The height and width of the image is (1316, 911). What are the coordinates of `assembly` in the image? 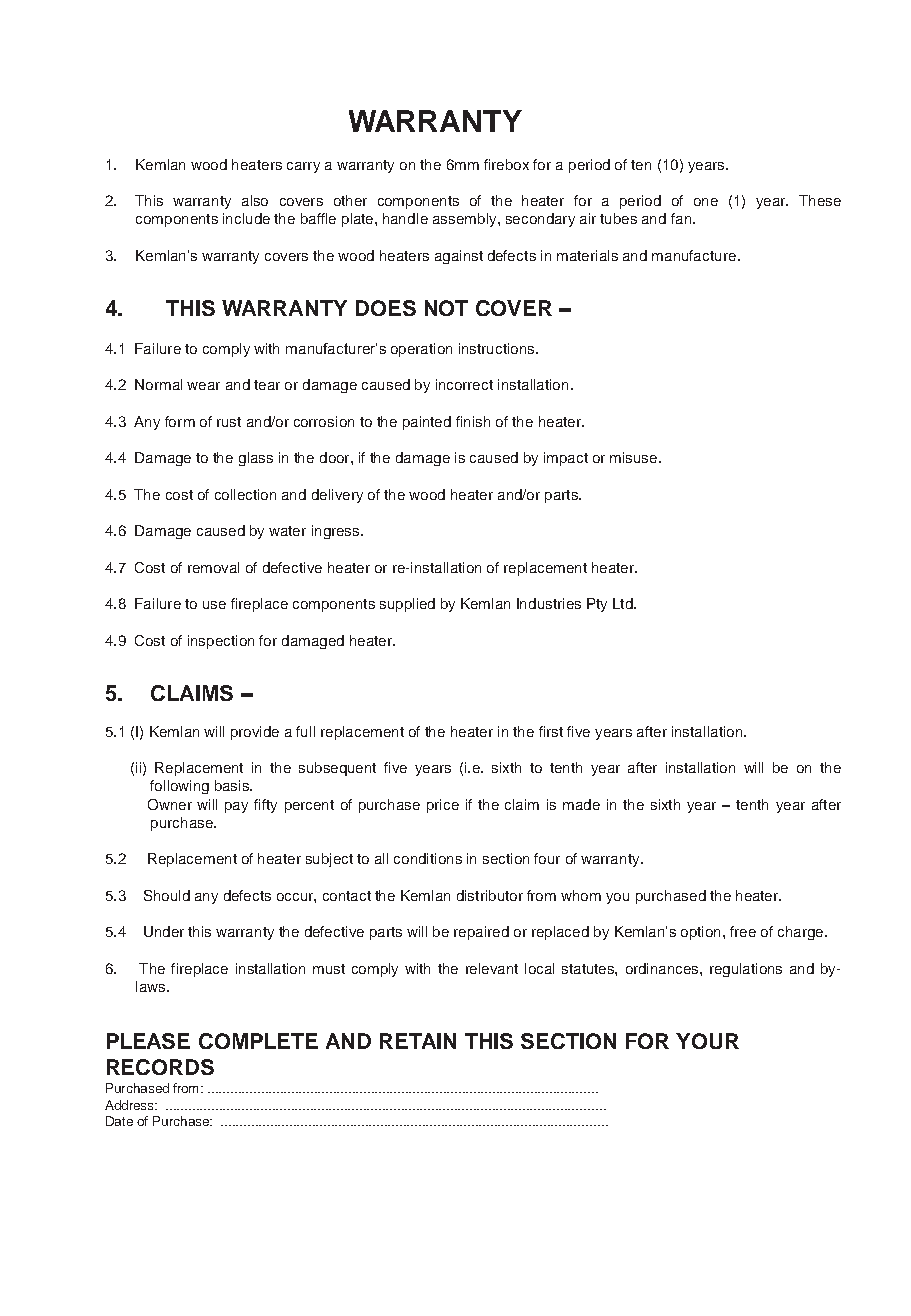 It's located at (466, 220).
